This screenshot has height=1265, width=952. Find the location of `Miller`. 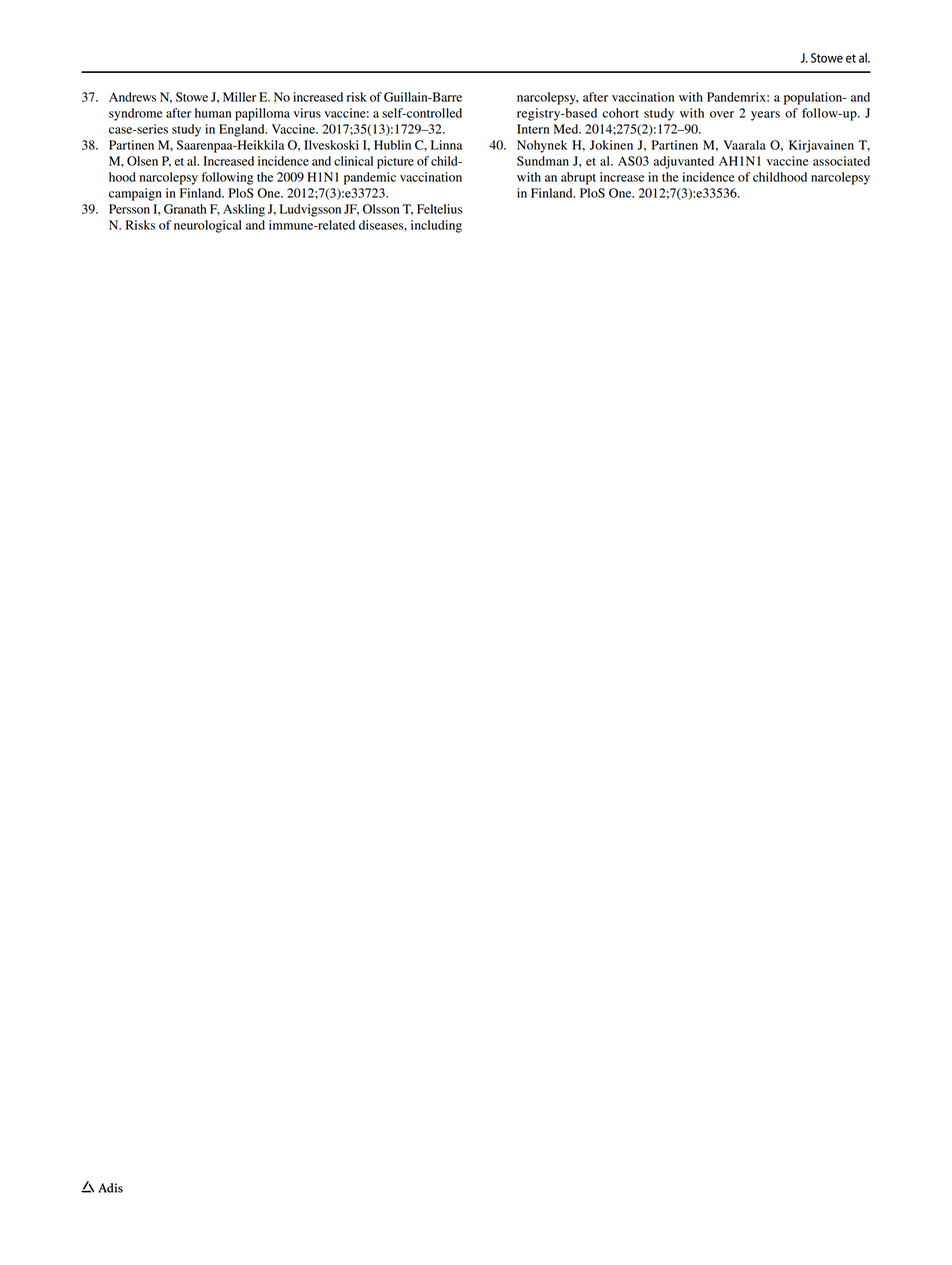

Miller is located at coordinates (239, 97).
